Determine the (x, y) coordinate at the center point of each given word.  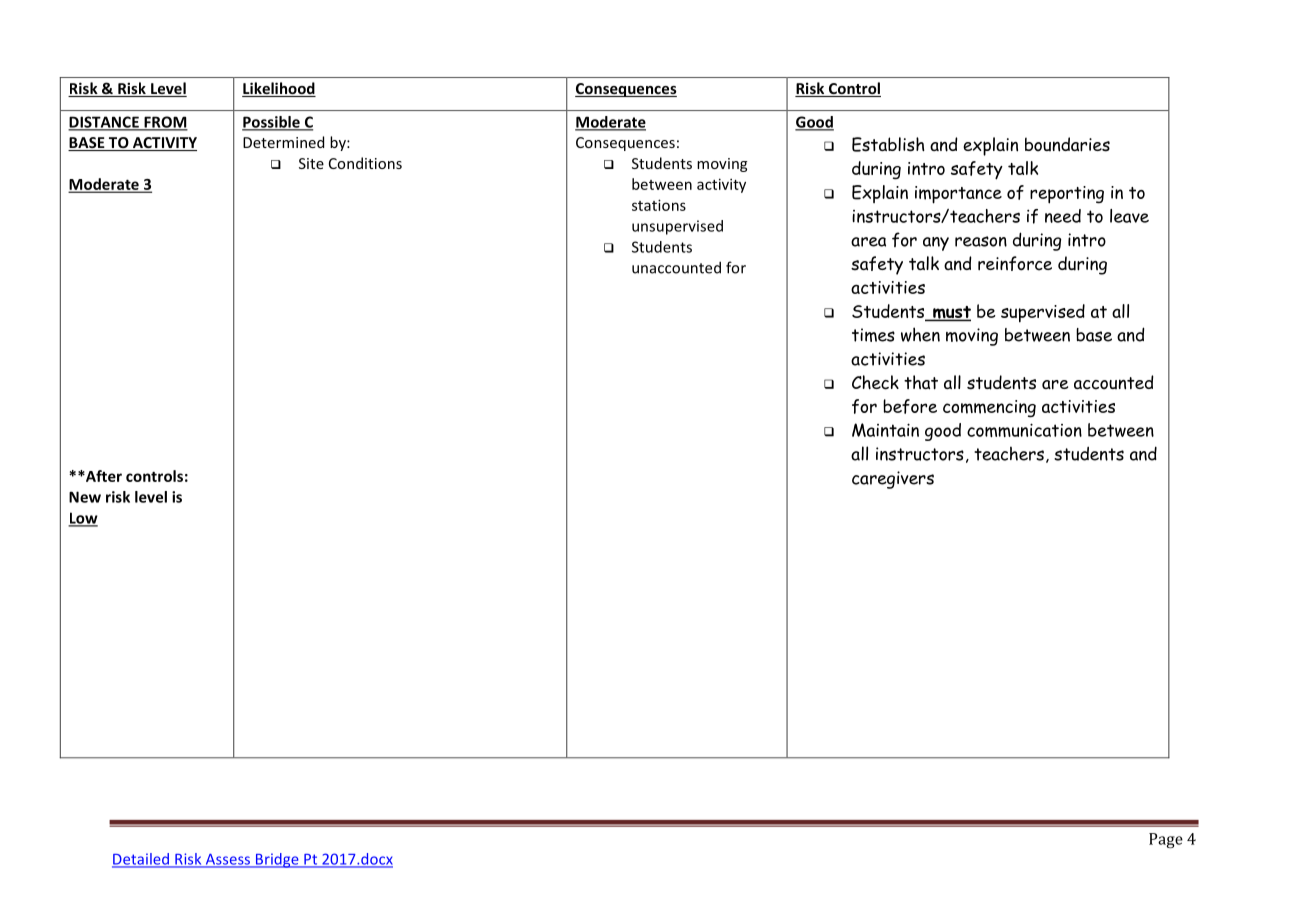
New (85, 497)
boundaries (1067, 144)
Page (1166, 840)
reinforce (1015, 263)
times (873, 335)
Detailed (141, 860)
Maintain (885, 430)
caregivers (893, 480)
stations (659, 205)
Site (311, 163)
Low (83, 519)
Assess (228, 860)
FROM (165, 123)
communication (1024, 430)
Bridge (277, 860)
